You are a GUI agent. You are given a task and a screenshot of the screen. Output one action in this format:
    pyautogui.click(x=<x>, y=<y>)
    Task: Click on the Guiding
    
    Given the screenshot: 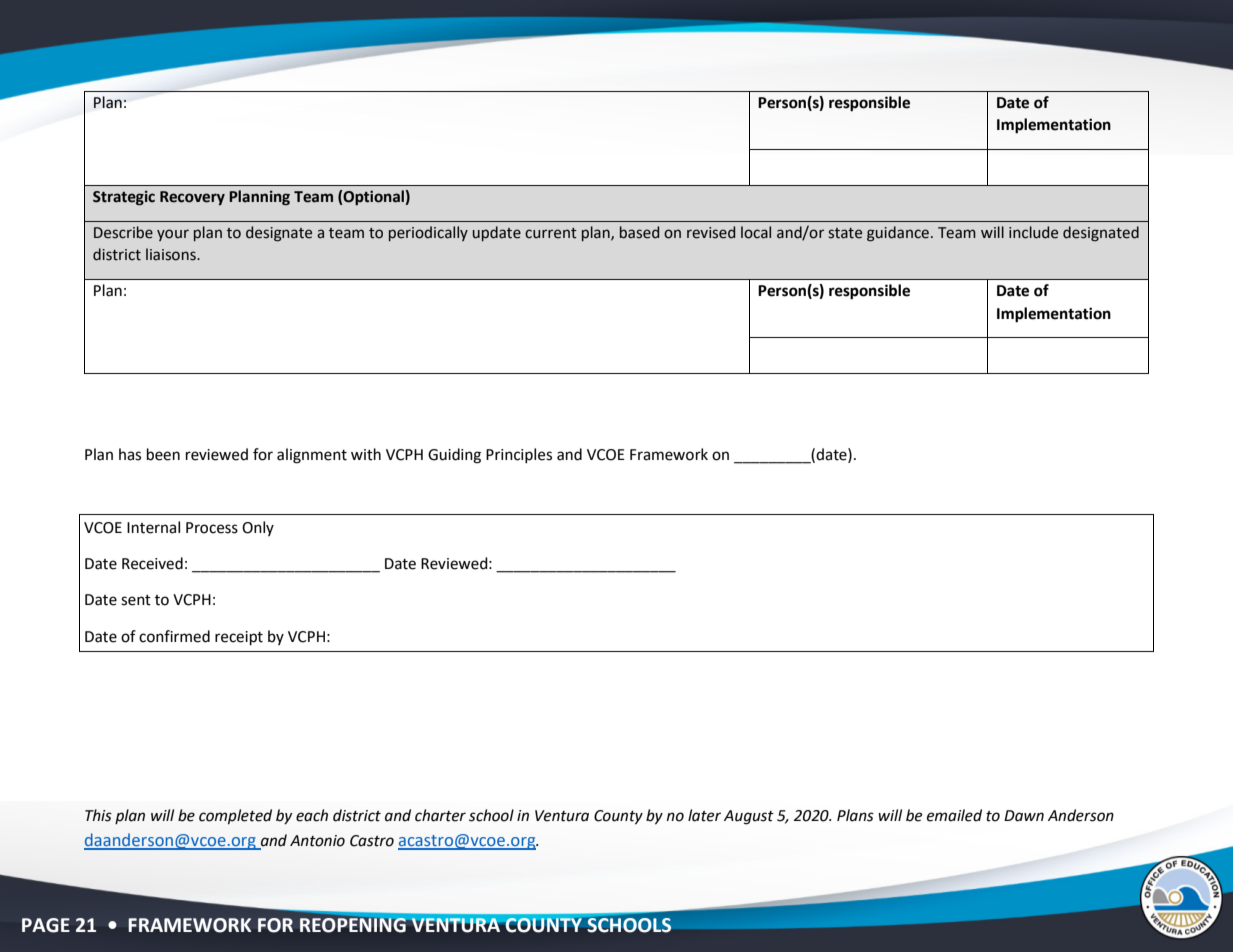 What is the action you would take?
    pyautogui.click(x=454, y=456)
